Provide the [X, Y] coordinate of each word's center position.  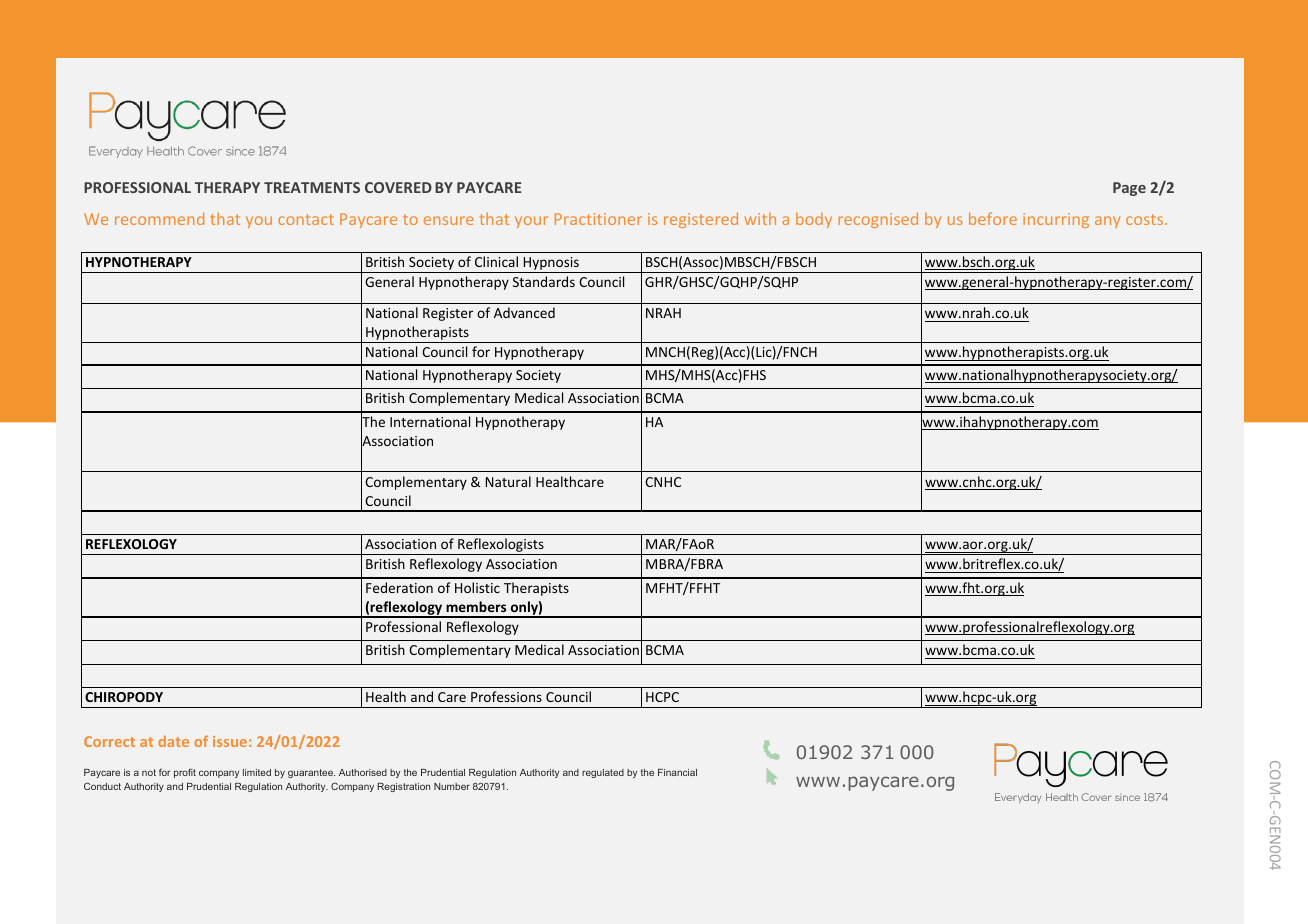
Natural [508, 481]
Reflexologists [501, 546]
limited [257, 772]
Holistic [477, 587]
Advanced [524, 312]
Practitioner [598, 219]
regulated [603, 773]
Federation [399, 587]
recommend [159, 218]
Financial [677, 772]
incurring [1056, 220]
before [993, 218]
